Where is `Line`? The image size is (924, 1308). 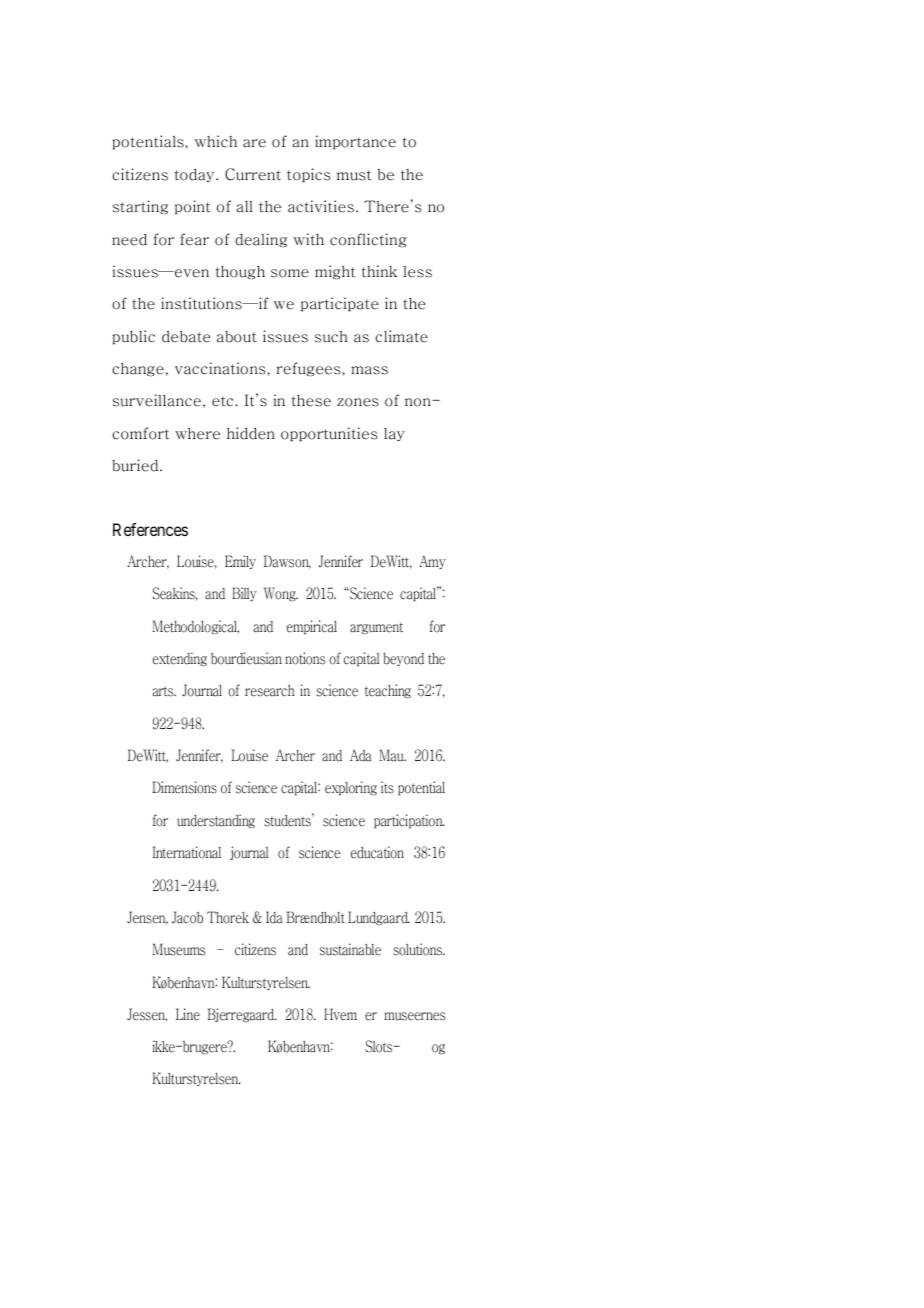 Line is located at coordinates (188, 1014).
